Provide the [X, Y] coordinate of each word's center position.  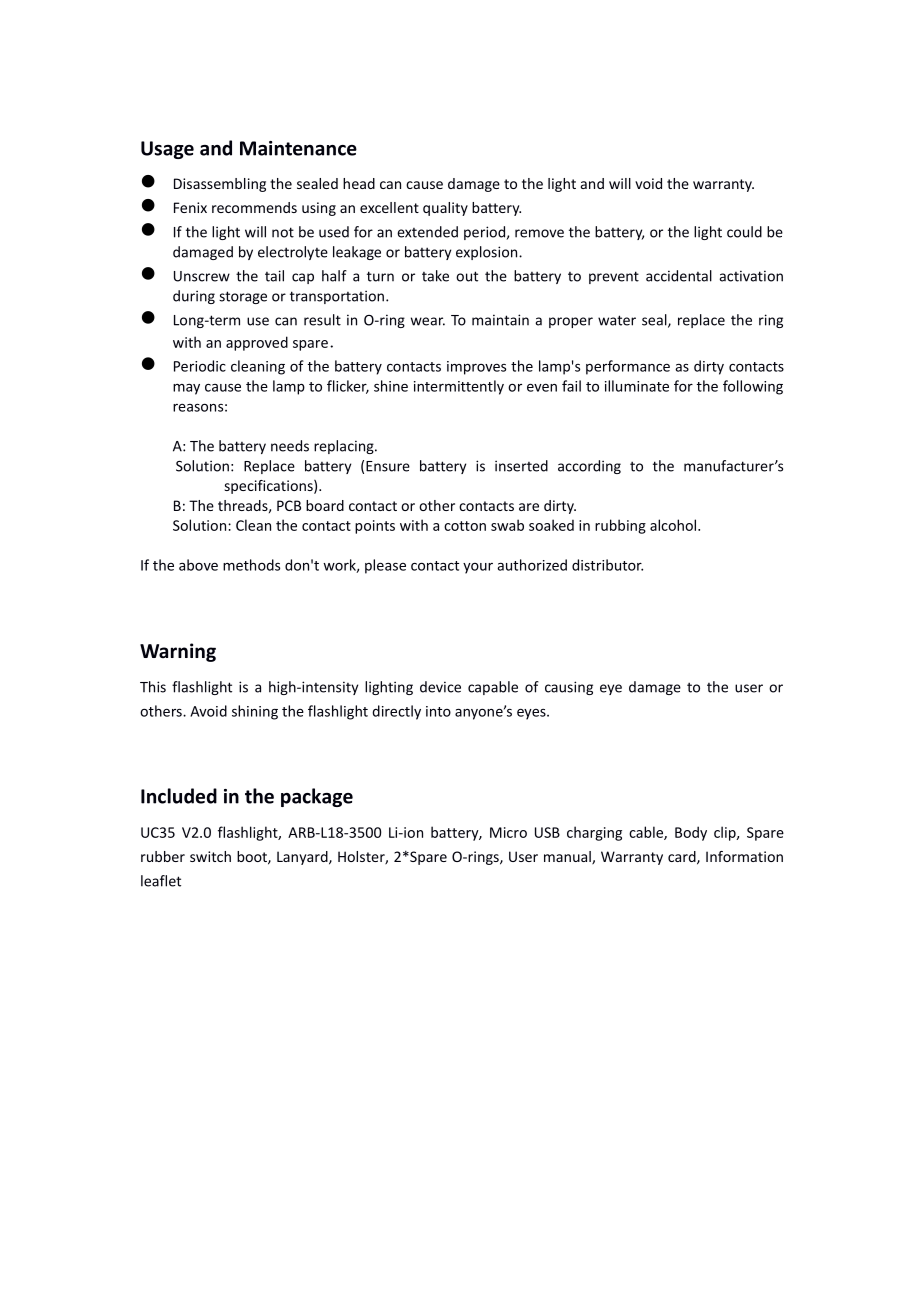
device [440, 687]
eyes [532, 714]
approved [257, 343]
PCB [289, 505]
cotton [465, 526]
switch [210, 856]
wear [428, 321]
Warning [178, 652]
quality [445, 209]
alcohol [674, 525]
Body [691, 833]
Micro [508, 832]
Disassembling [220, 185]
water [617, 320]
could [744, 232]
